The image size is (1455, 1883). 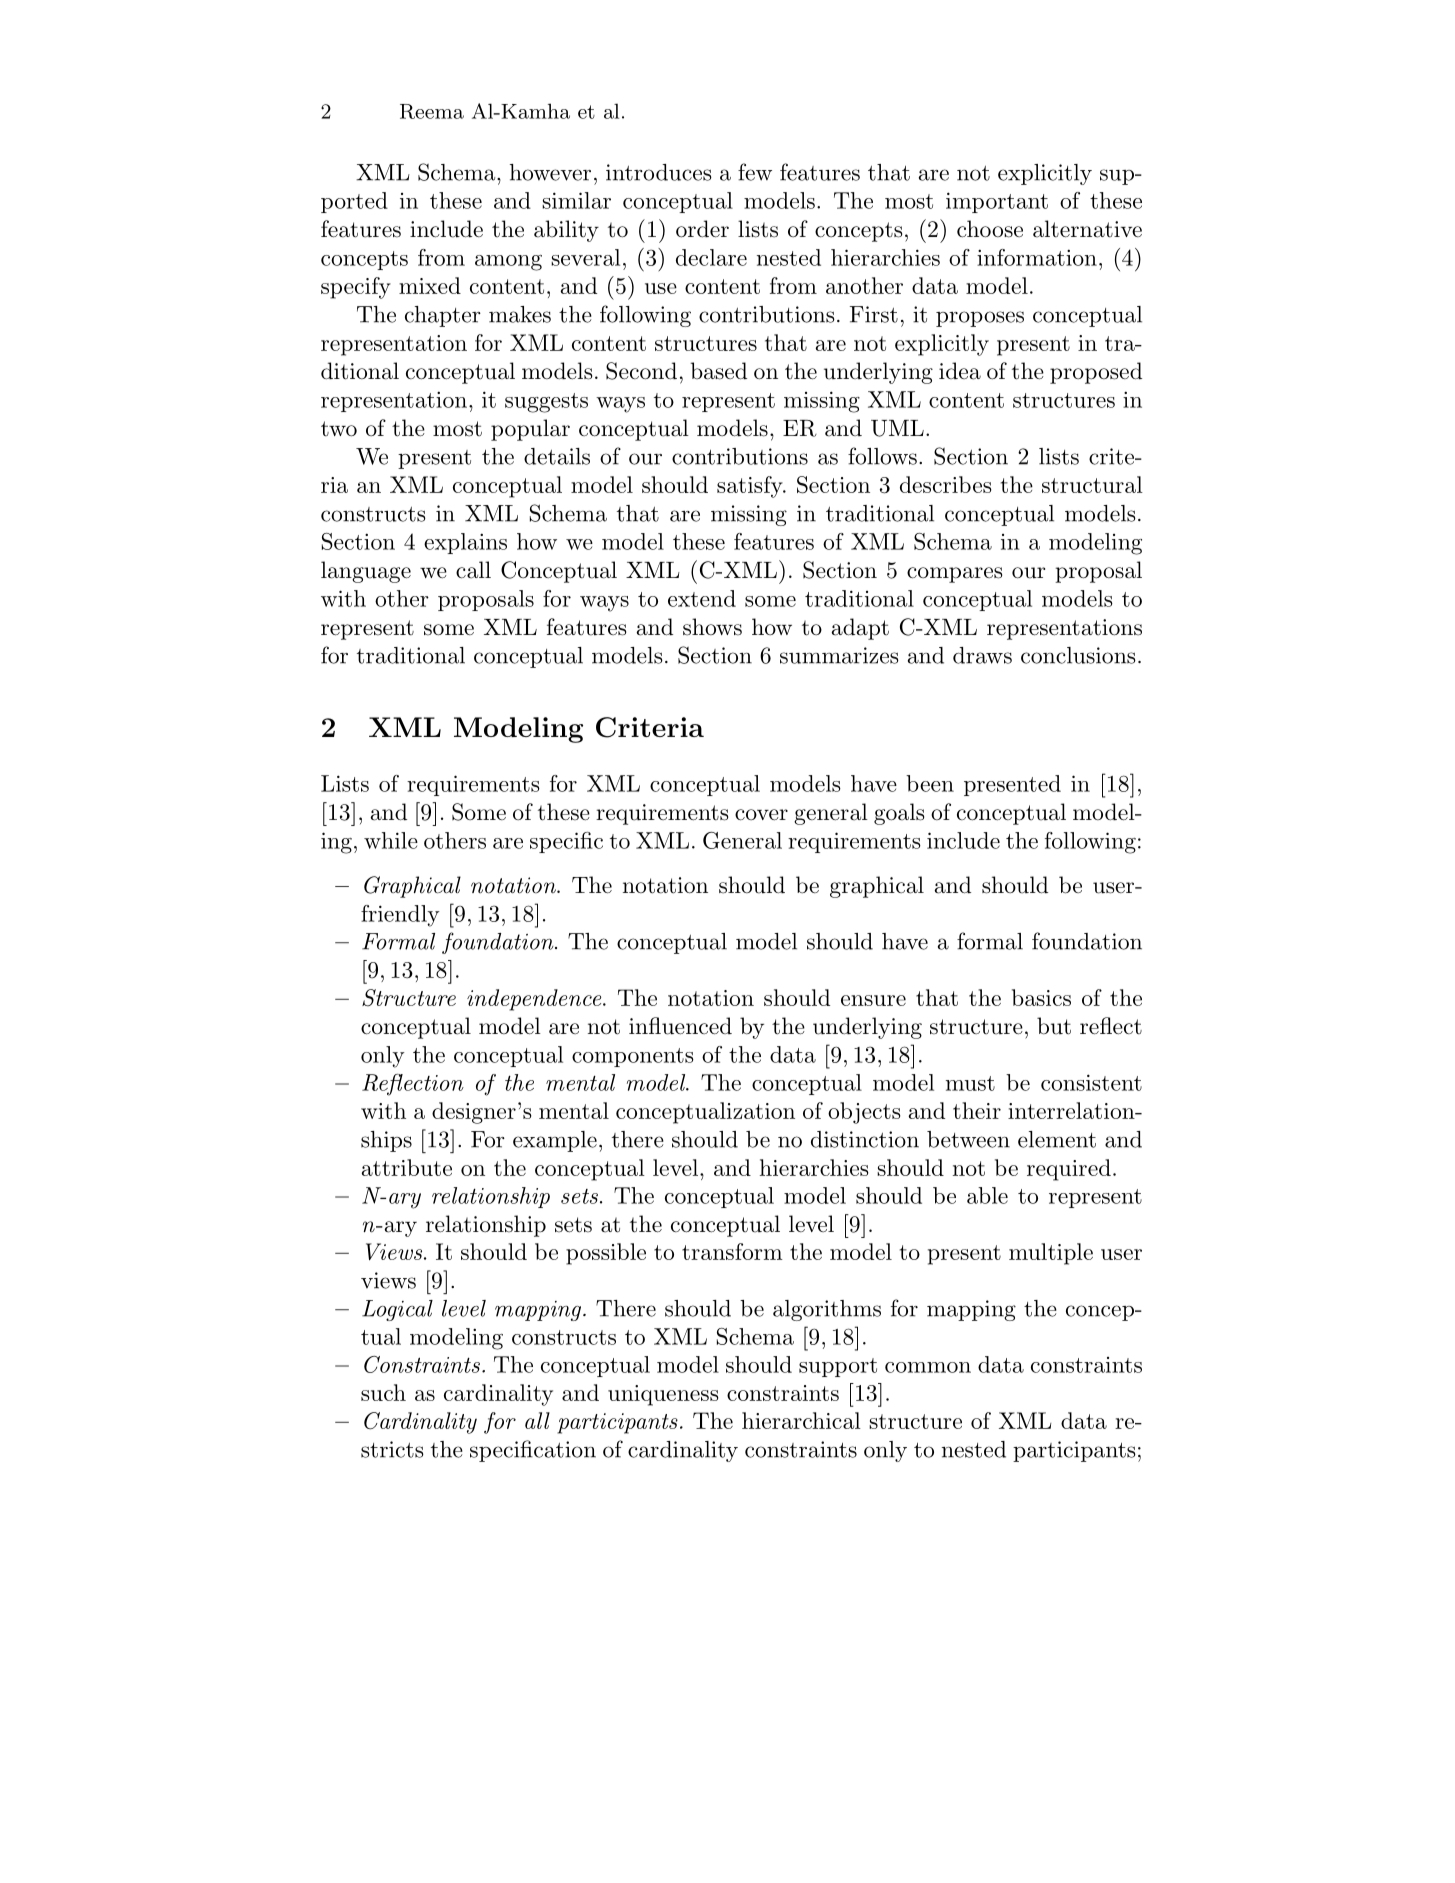 I want to click on call, so click(x=473, y=570).
